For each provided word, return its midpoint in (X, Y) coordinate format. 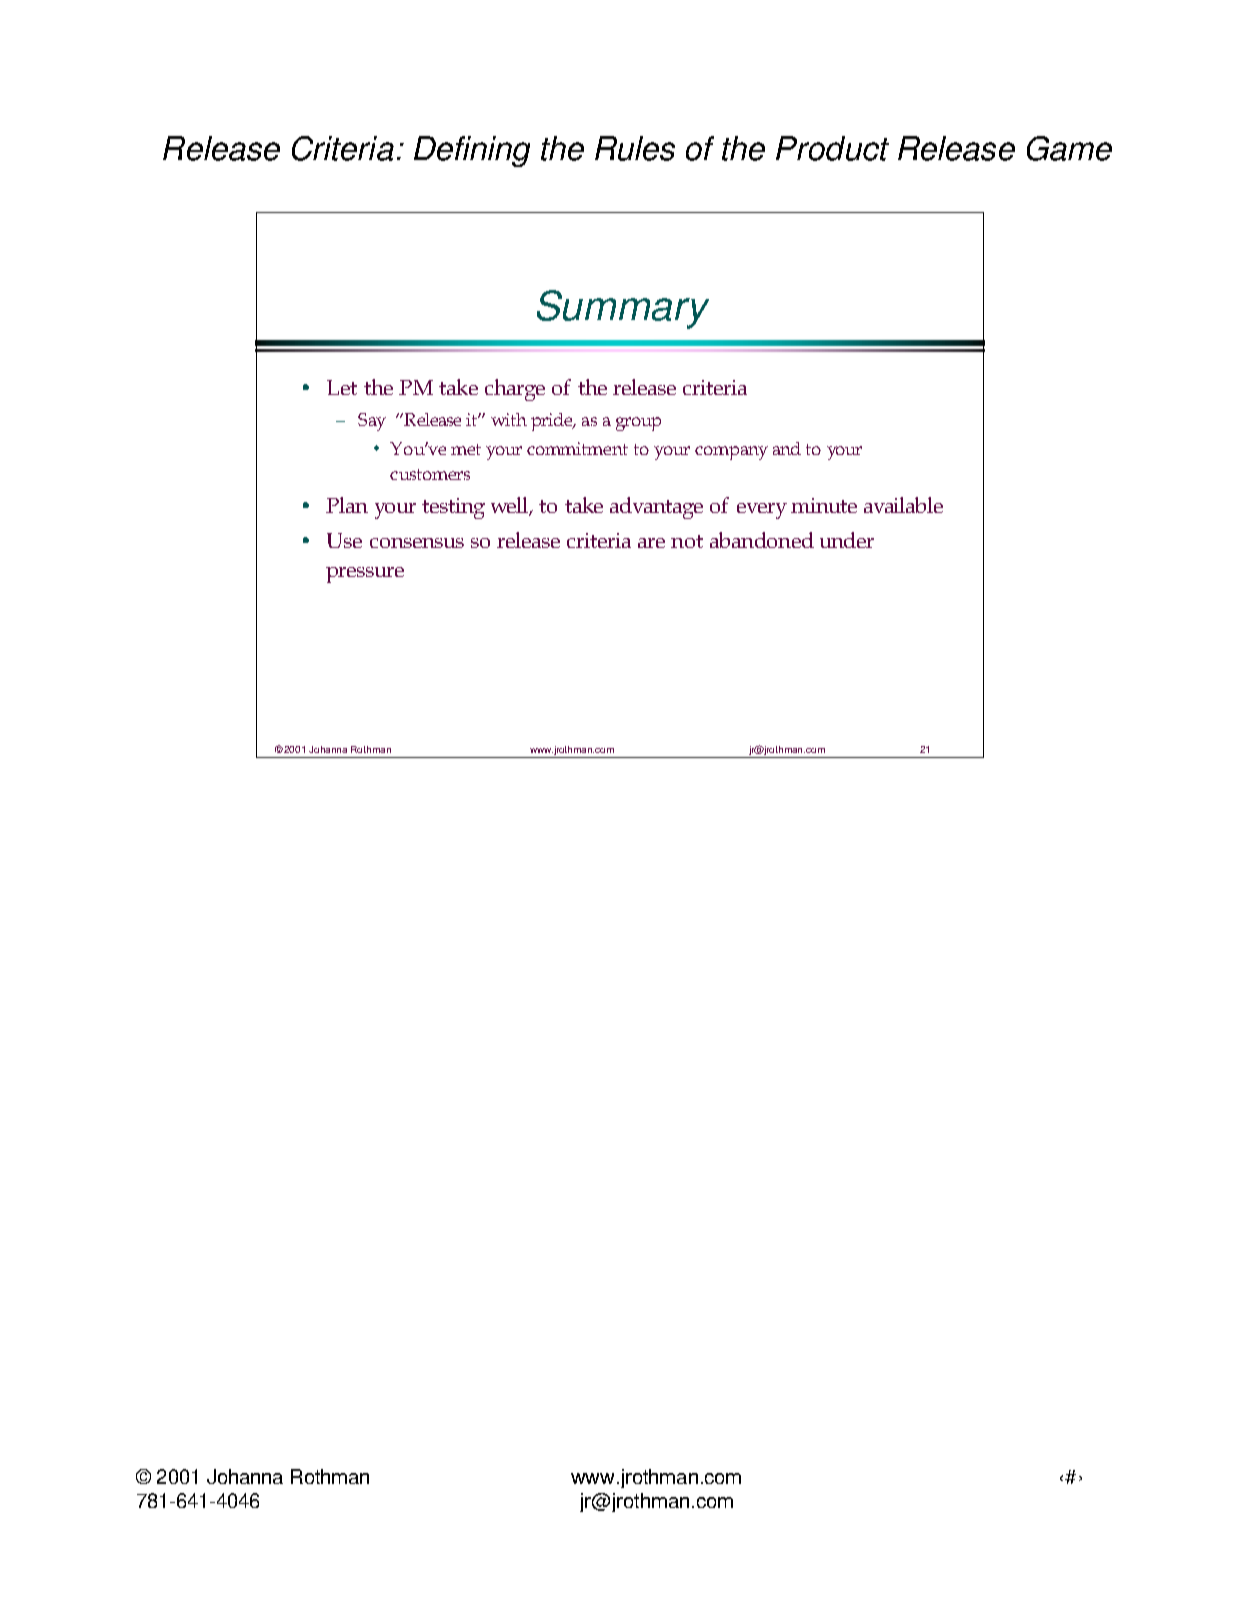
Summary (623, 309)
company (731, 453)
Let (342, 387)
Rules (635, 148)
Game (1069, 148)
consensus (417, 543)
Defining (472, 151)
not (687, 541)
